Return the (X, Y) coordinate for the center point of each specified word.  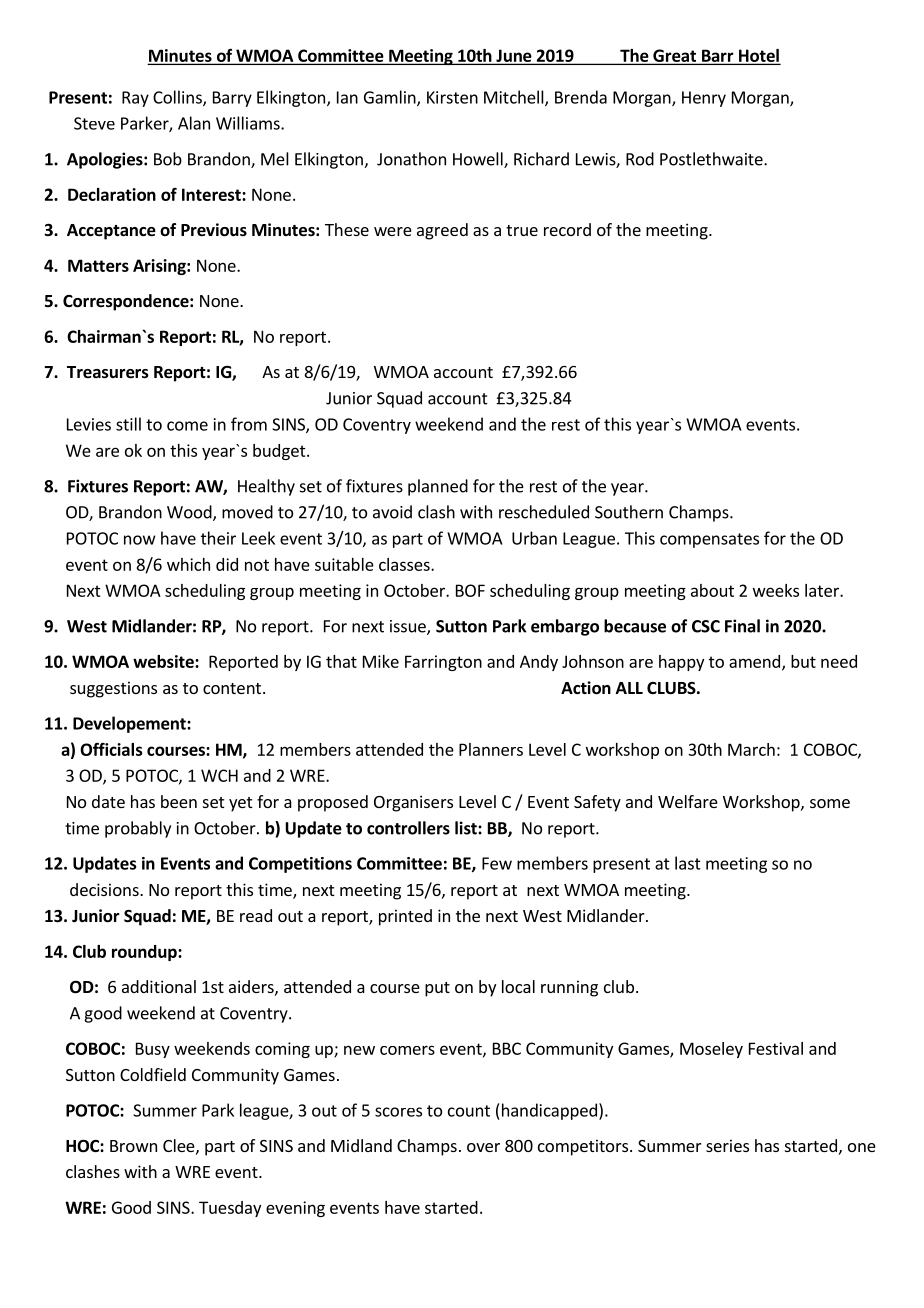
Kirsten (452, 97)
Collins (178, 98)
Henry (704, 99)
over (483, 1147)
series (727, 1145)
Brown (133, 1146)
